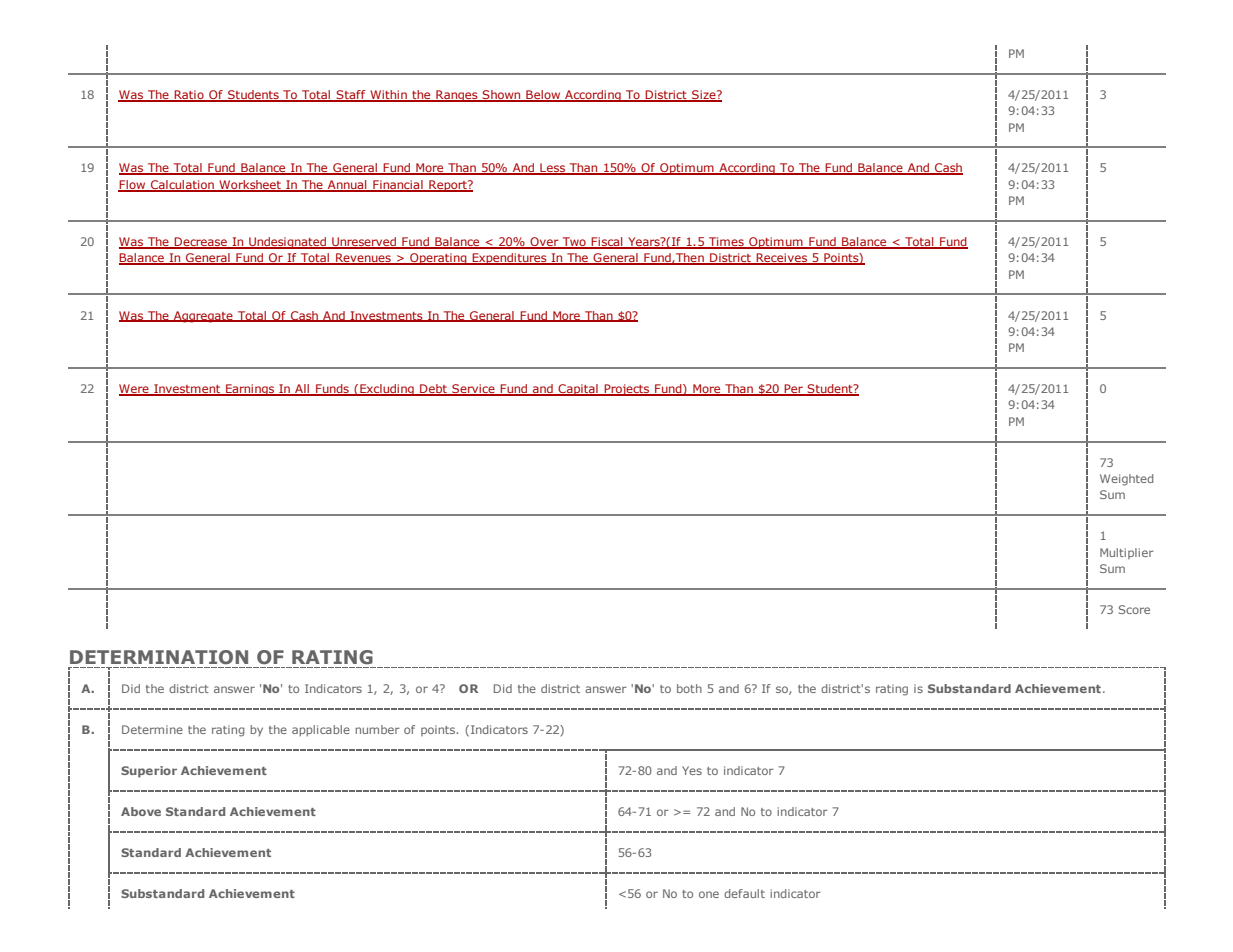 Image resolution: width=1233 pixels, height=952 pixels. Describe the element at coordinates (159, 657) in the document. I see `DETERMINATION` at that location.
